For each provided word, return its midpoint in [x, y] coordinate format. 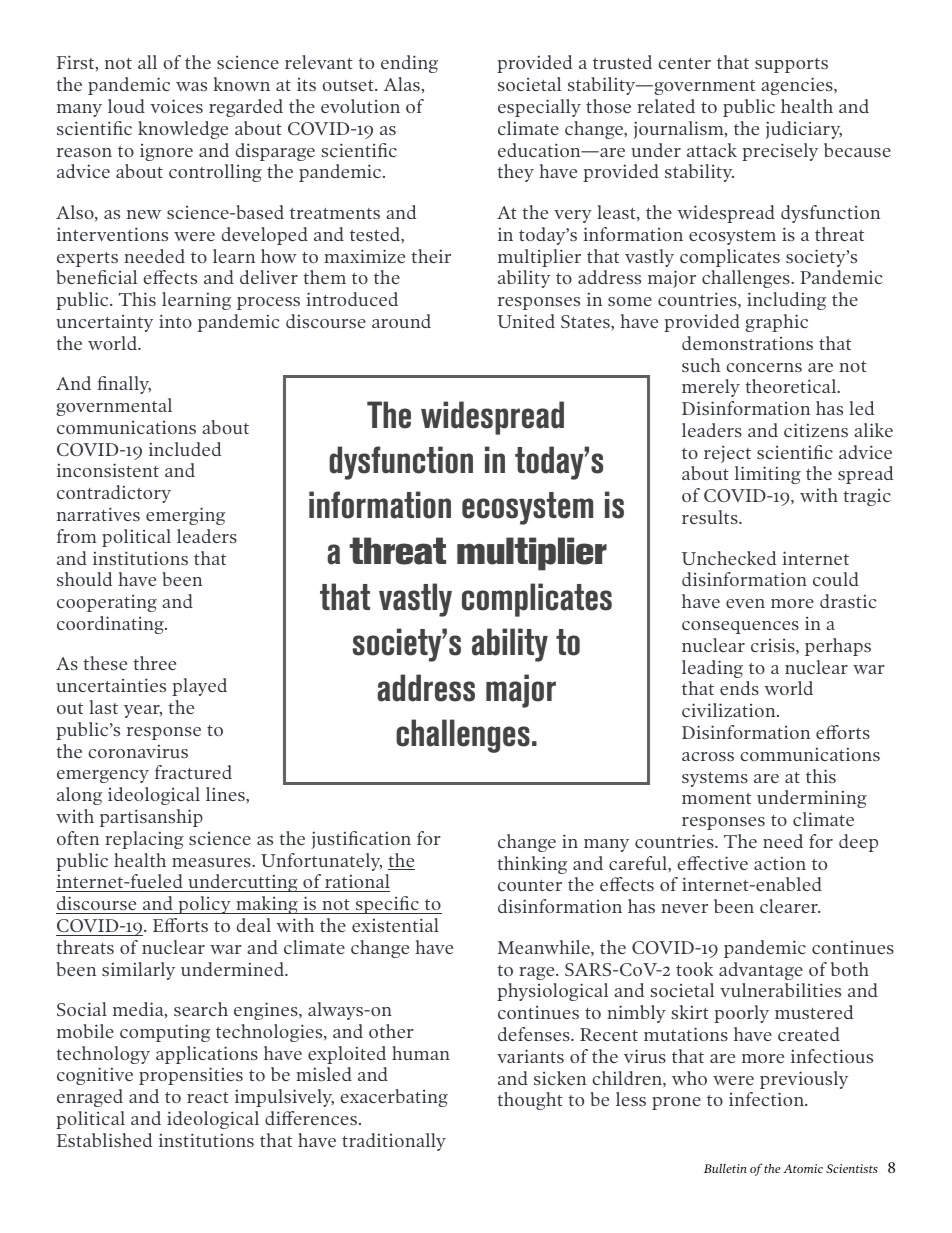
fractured [193, 772]
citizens [816, 430]
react [208, 1097]
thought [530, 1101]
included [185, 449]
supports [791, 65]
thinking [532, 865]
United [526, 321]
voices [176, 106]
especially [539, 108]
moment [716, 798]
